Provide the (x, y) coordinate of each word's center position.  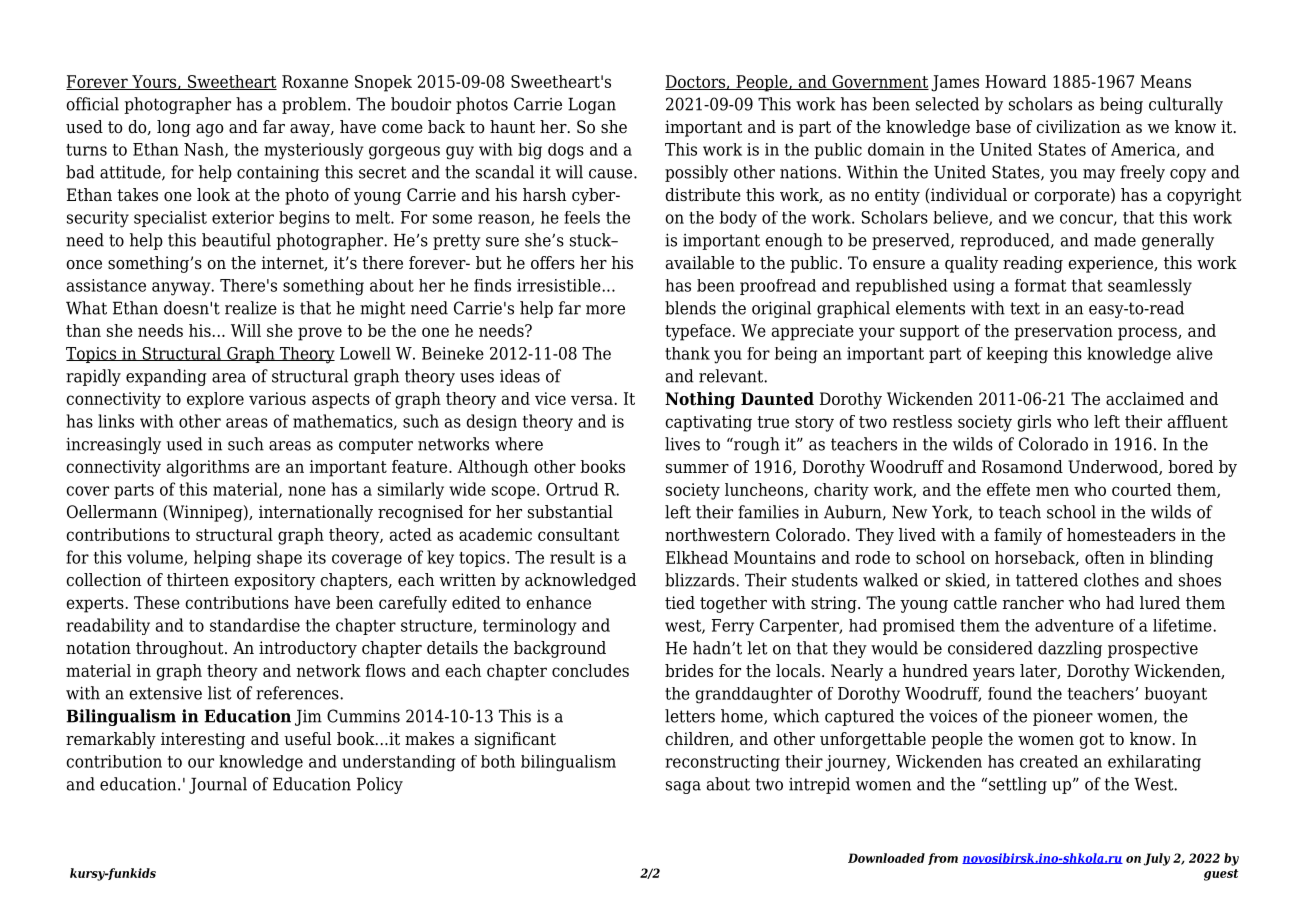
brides (689, 671)
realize (251, 308)
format (1040, 285)
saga (683, 787)
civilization (1078, 127)
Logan (592, 105)
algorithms (208, 468)
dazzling (1070, 649)
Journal (218, 785)
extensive (165, 693)
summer (697, 469)
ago (210, 130)
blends (690, 308)
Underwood (1114, 467)
